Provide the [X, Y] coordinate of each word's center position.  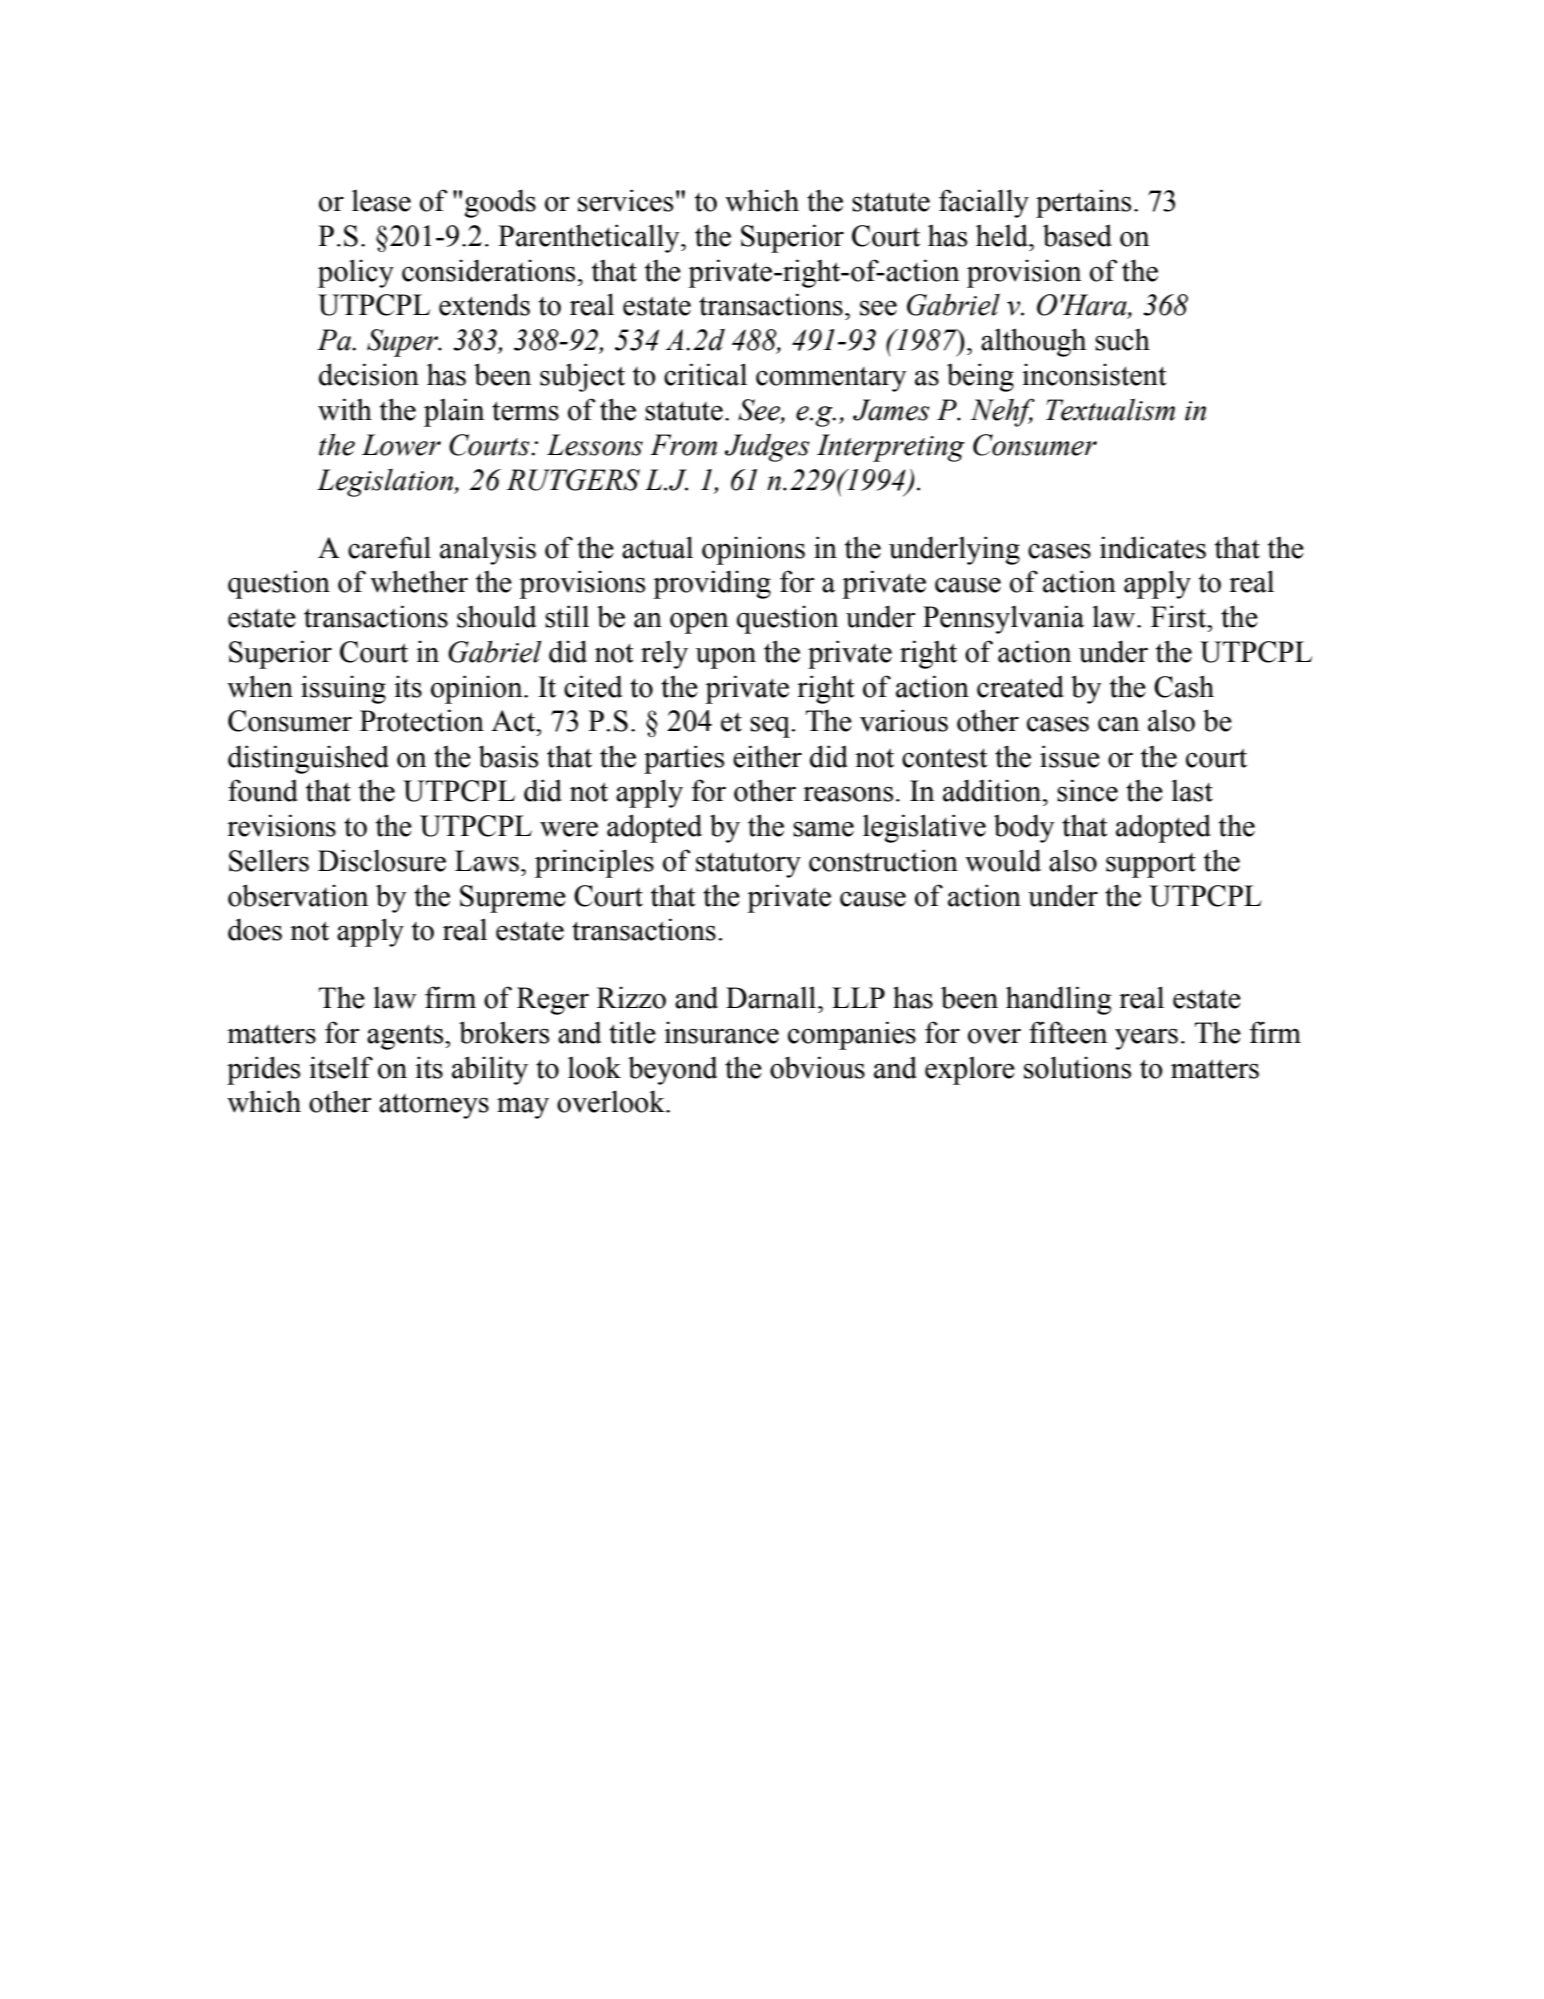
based [1077, 235]
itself [341, 1067]
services [625, 200]
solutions [1077, 1067]
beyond [672, 1070]
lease [381, 200]
